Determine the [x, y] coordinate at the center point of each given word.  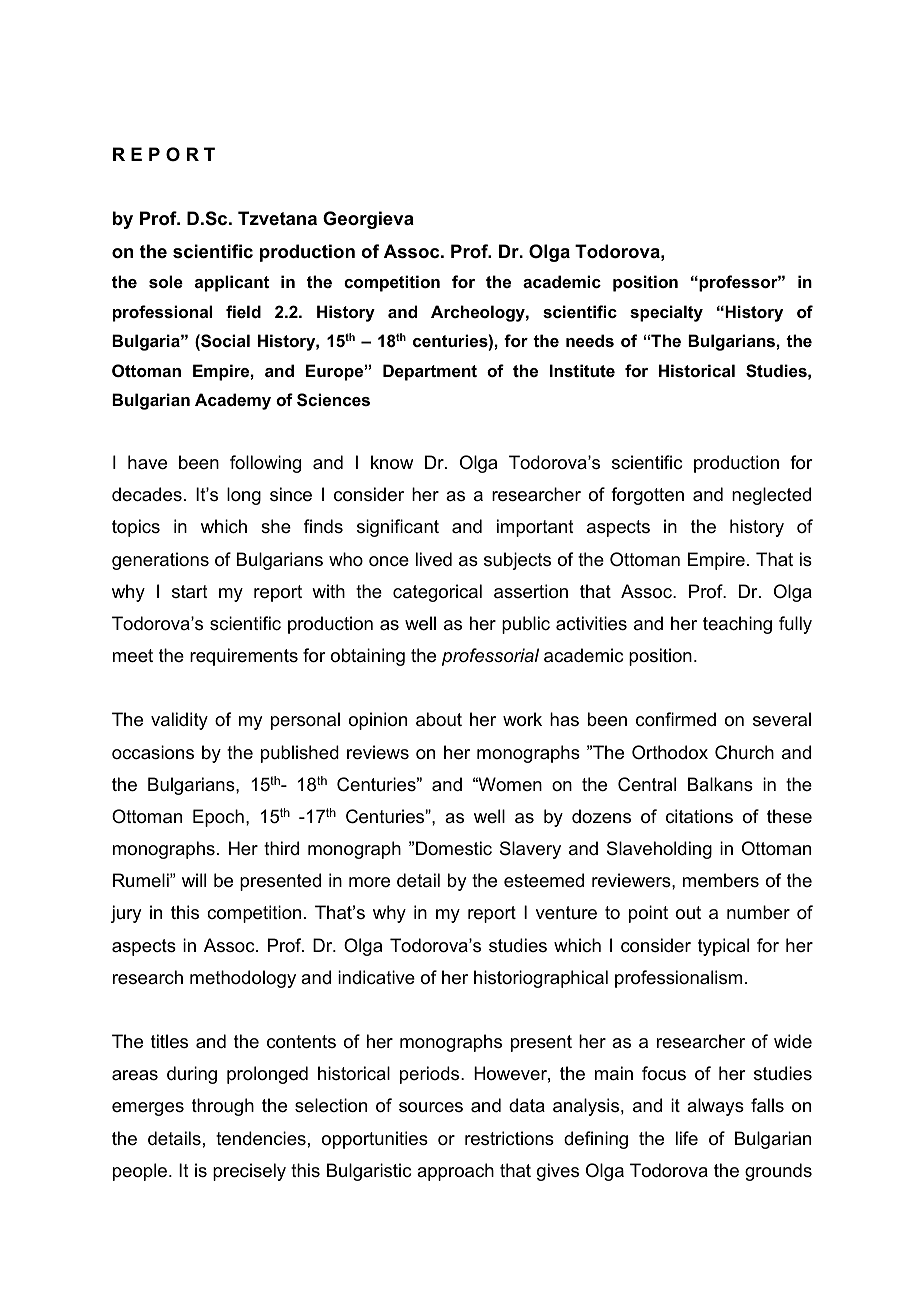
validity [179, 721]
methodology [243, 979]
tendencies [261, 1138]
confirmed [676, 719]
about [439, 719]
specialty [666, 313]
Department [430, 372]
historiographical [541, 979]
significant [398, 528]
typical [723, 947]
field [243, 311]
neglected [771, 496]
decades [147, 494]
